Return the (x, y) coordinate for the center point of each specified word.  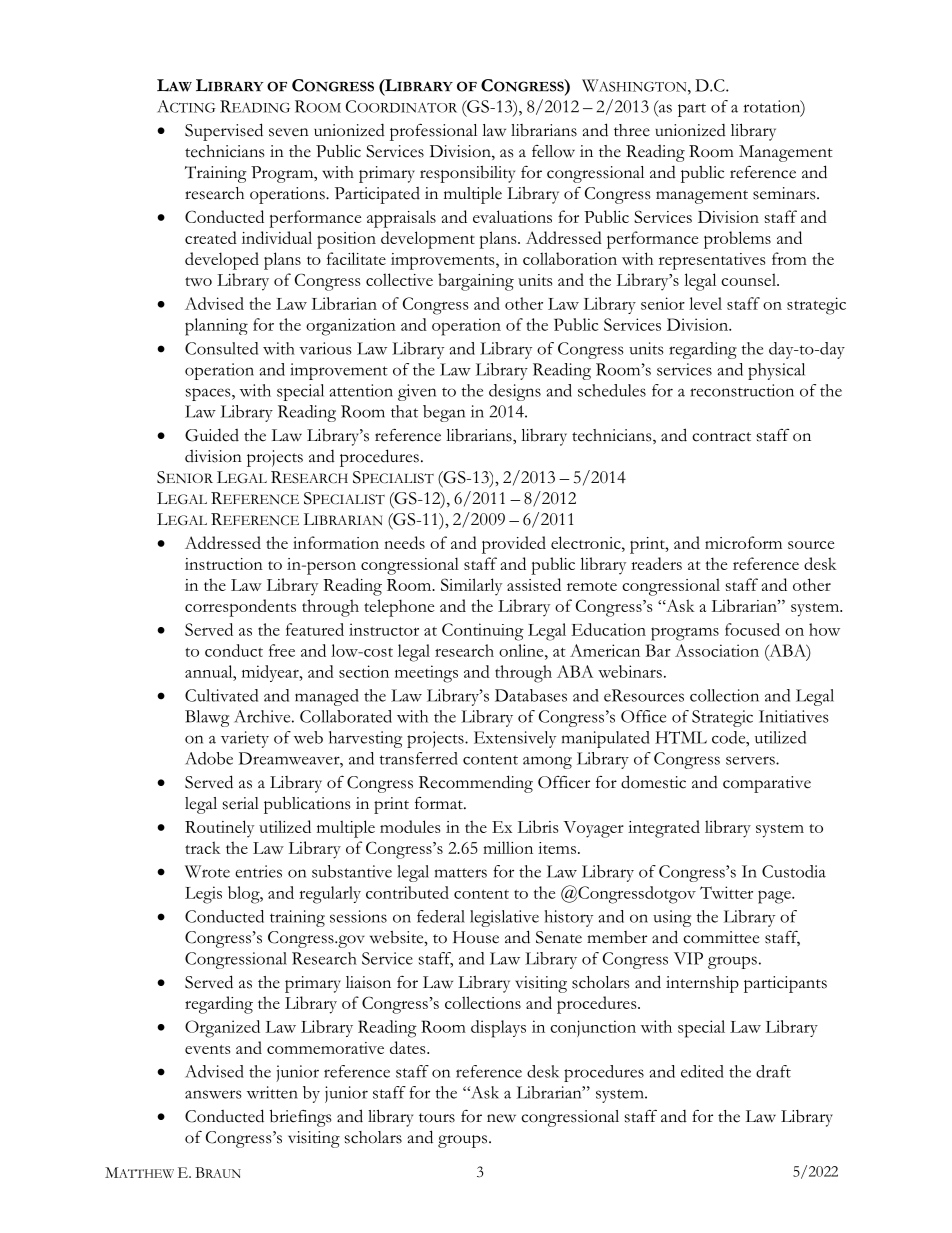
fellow (553, 151)
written (272, 1092)
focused (752, 629)
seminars (785, 193)
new (501, 1118)
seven (289, 132)
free (282, 650)
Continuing (483, 632)
